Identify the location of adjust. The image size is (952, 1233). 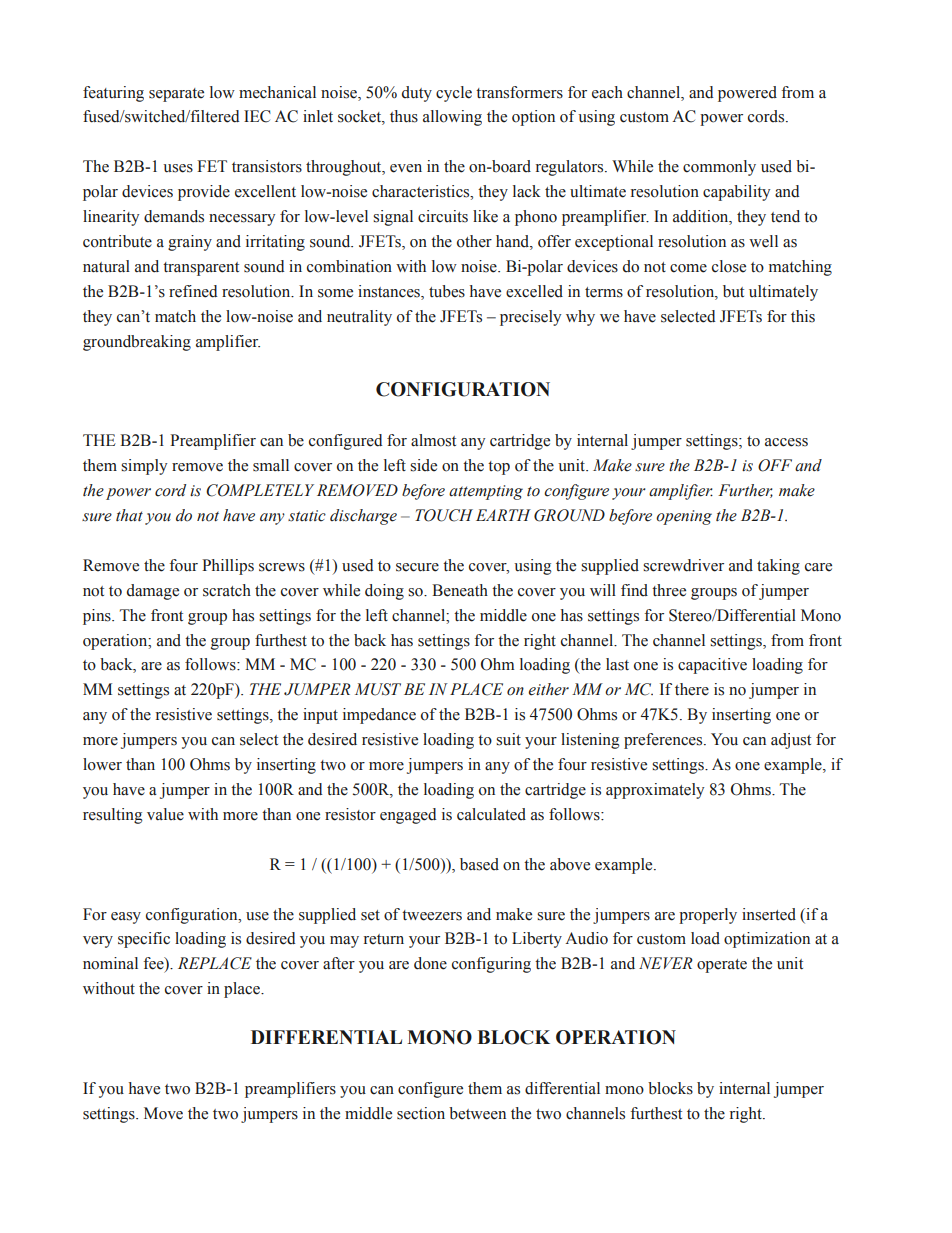
(791, 741).
